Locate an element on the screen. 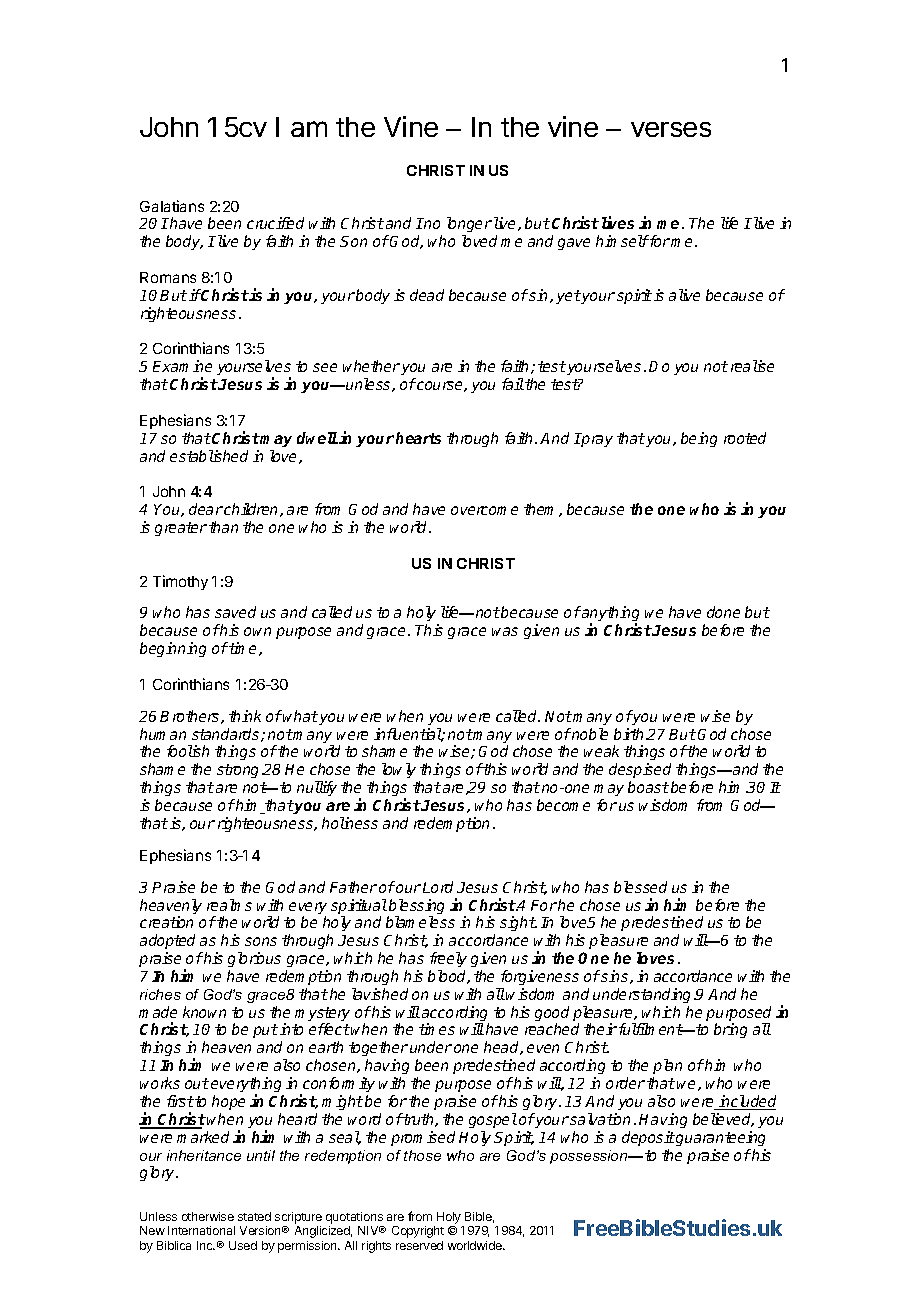 This screenshot has height=1308, width=924. Galatians is located at coordinates (172, 206).
